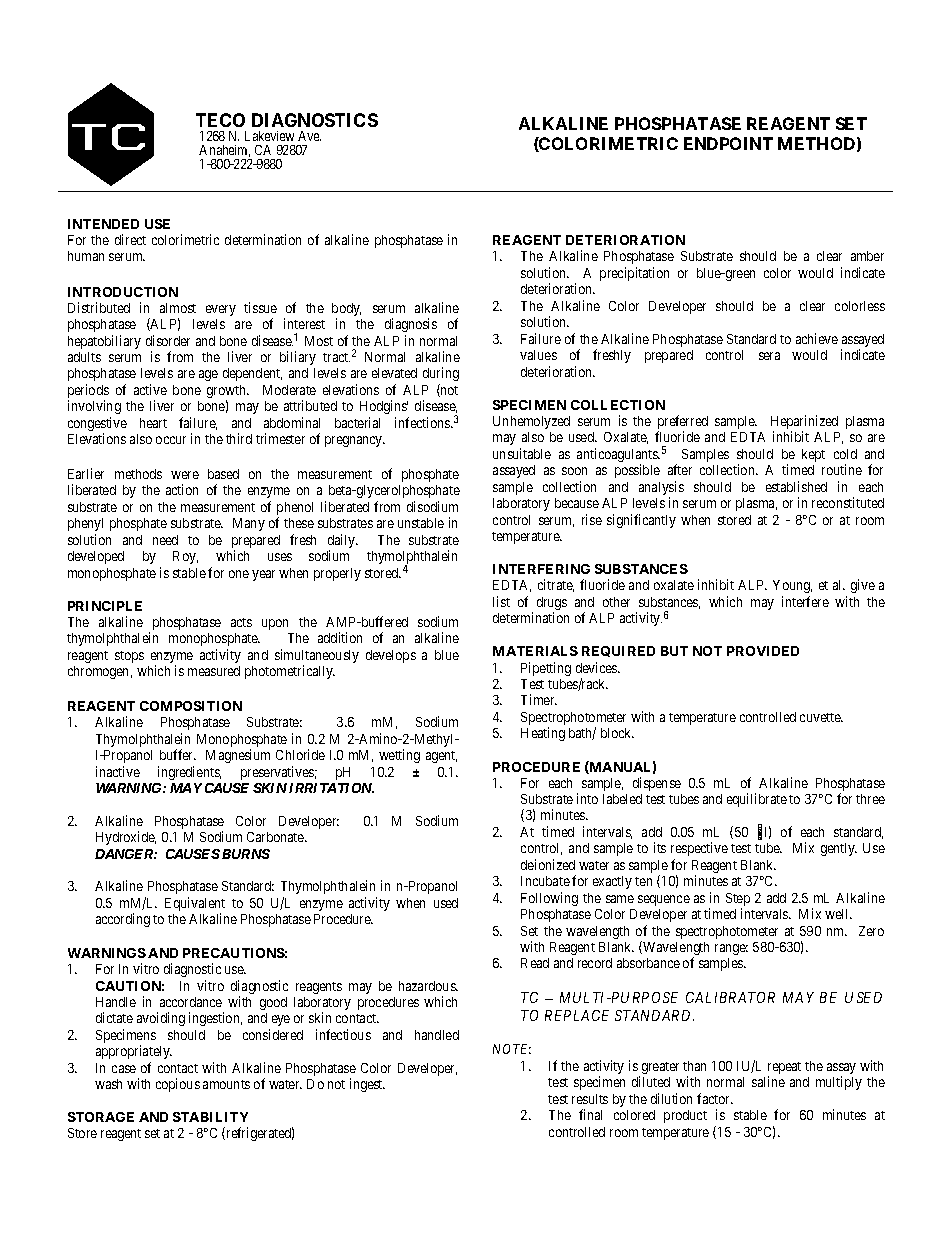 The image size is (952, 1233). Describe the element at coordinates (241, 622) in the page. I see `acts` at that location.
